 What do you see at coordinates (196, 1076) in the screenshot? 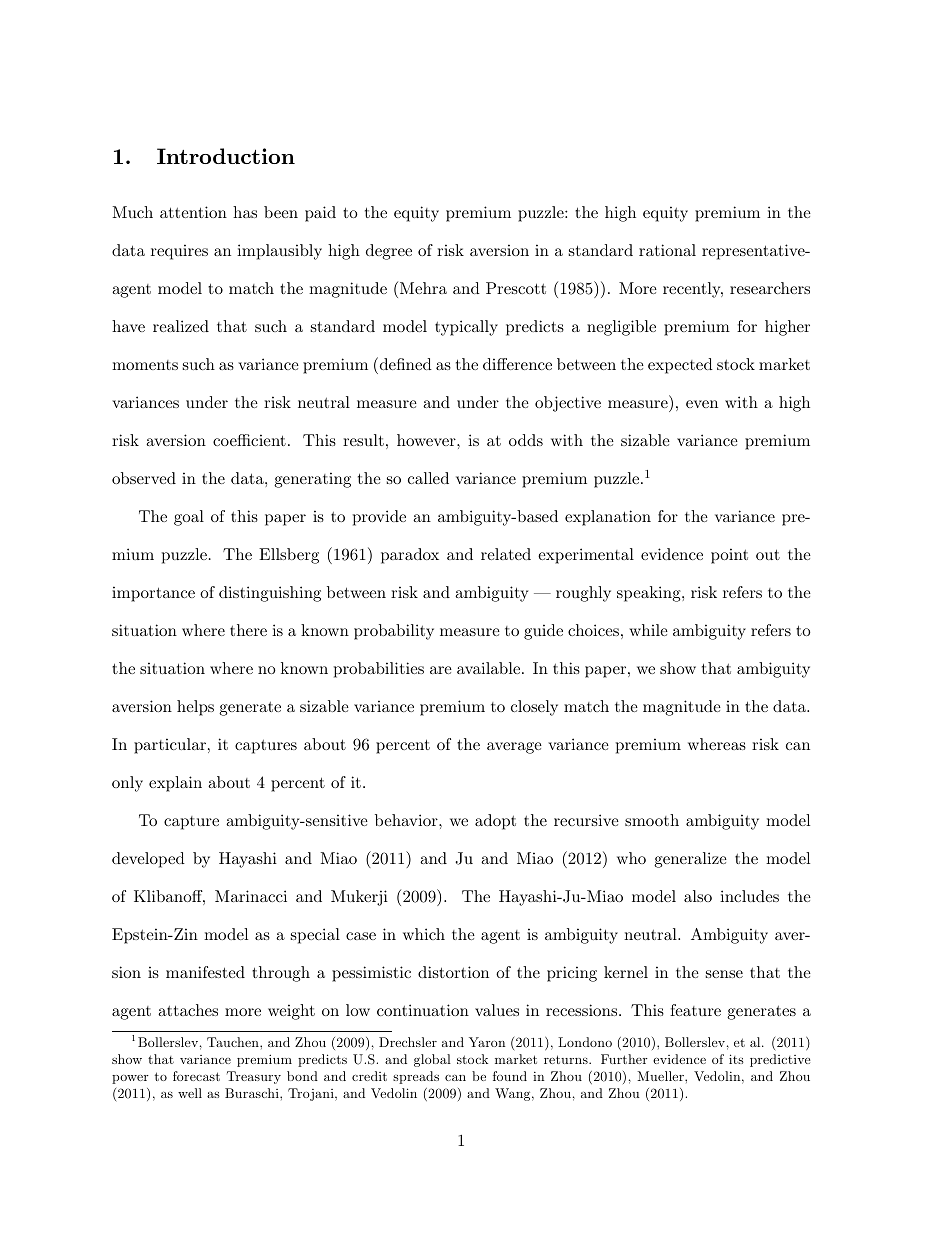
I see `forecast` at bounding box center [196, 1076].
